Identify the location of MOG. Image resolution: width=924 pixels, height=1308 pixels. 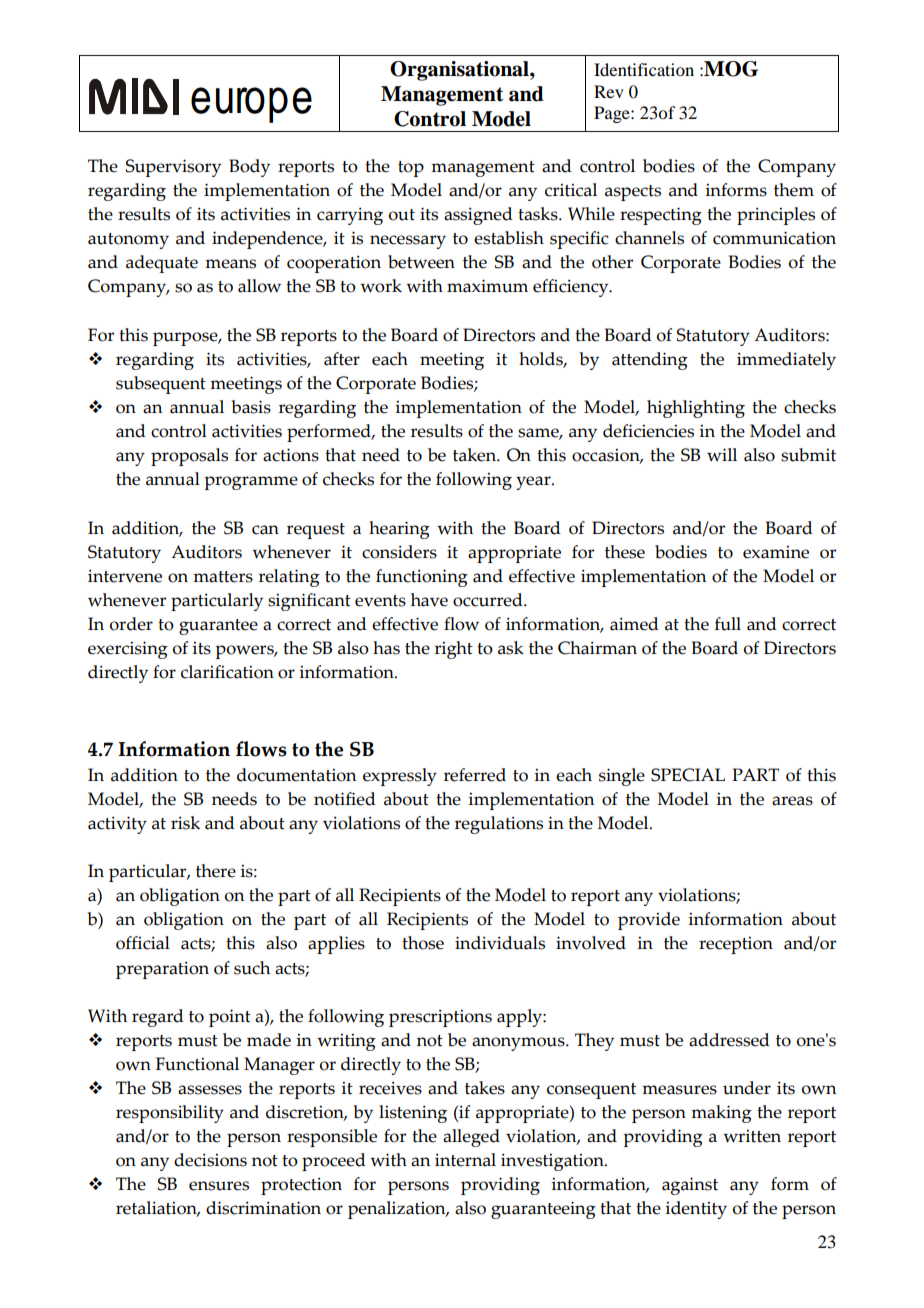
(730, 69).
